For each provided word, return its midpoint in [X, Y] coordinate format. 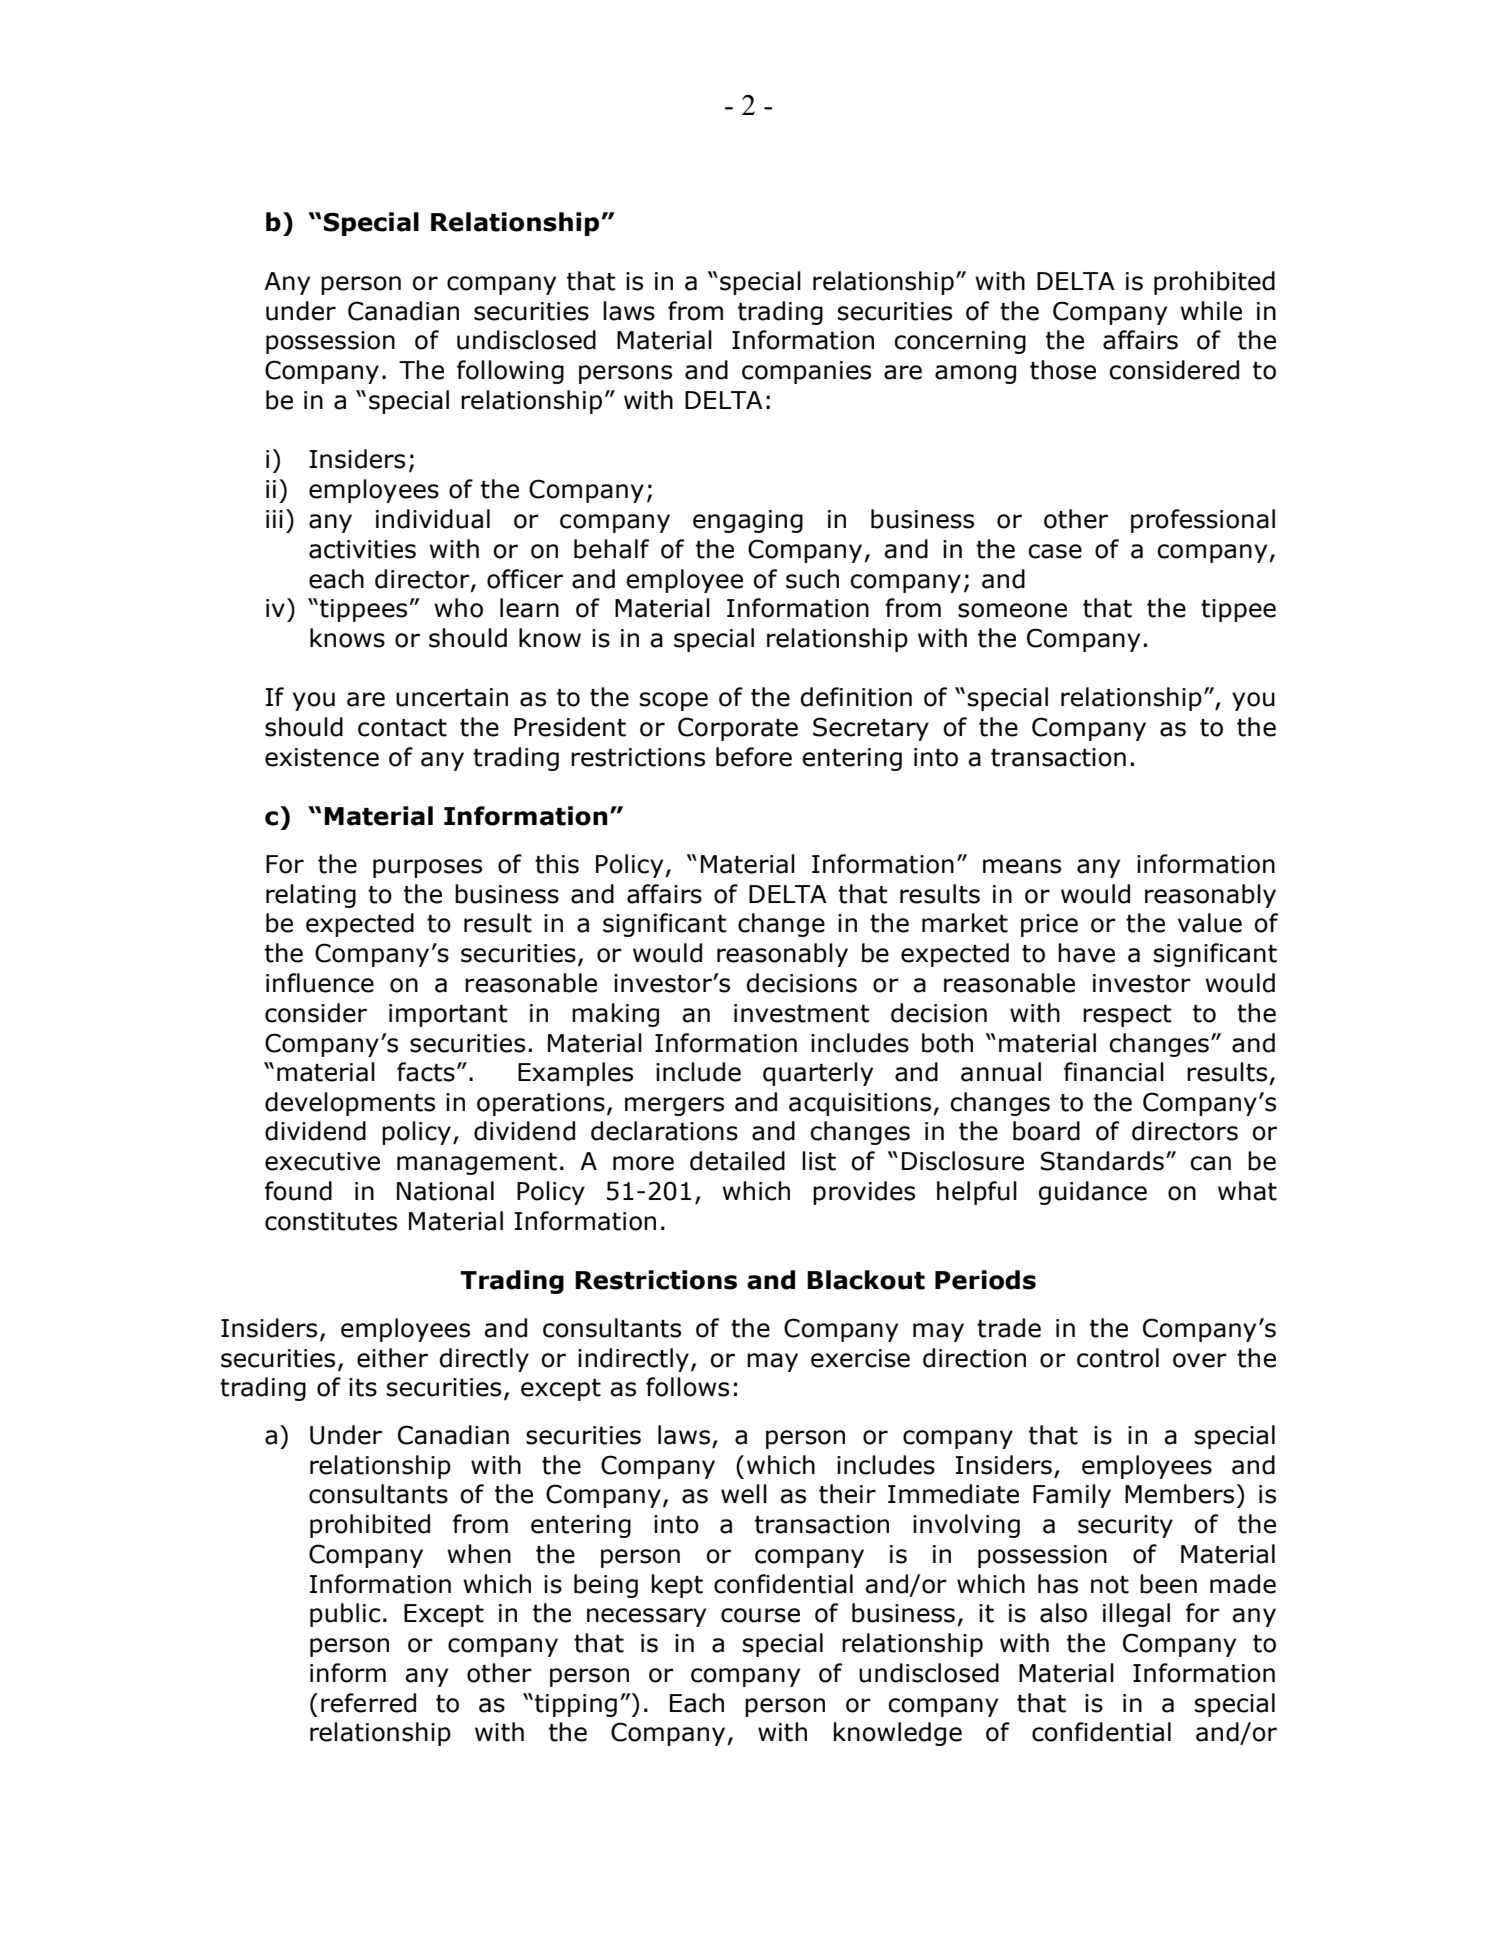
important [448, 1015]
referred [368, 1703]
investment [802, 1013]
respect [1127, 1016]
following [510, 372]
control [1118, 1358]
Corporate [738, 729]
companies [806, 372]
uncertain [452, 697]
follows [687, 1387]
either [392, 1358]
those [1063, 370]
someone [1012, 610]
